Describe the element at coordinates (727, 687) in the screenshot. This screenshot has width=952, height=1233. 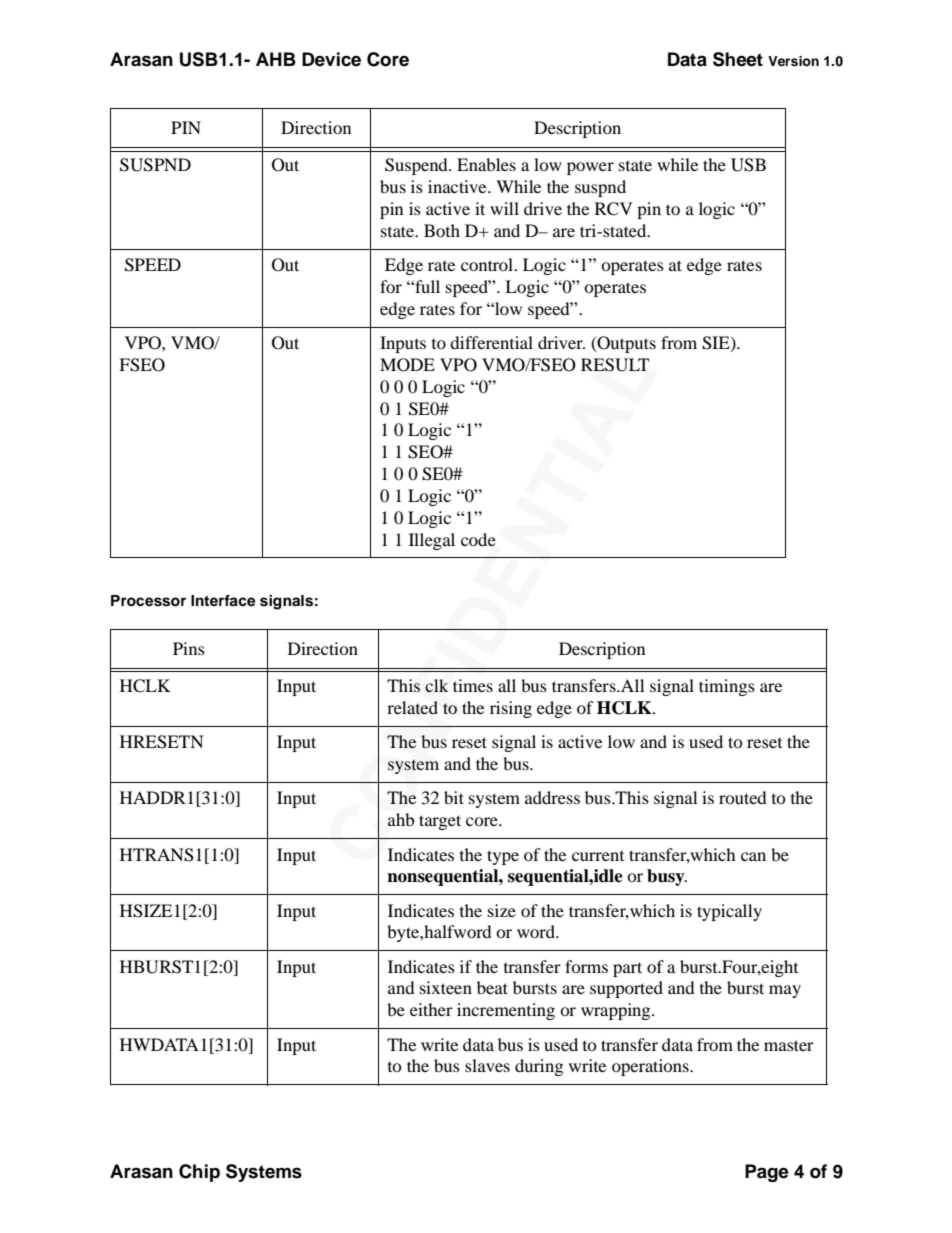
I see `timings` at that location.
